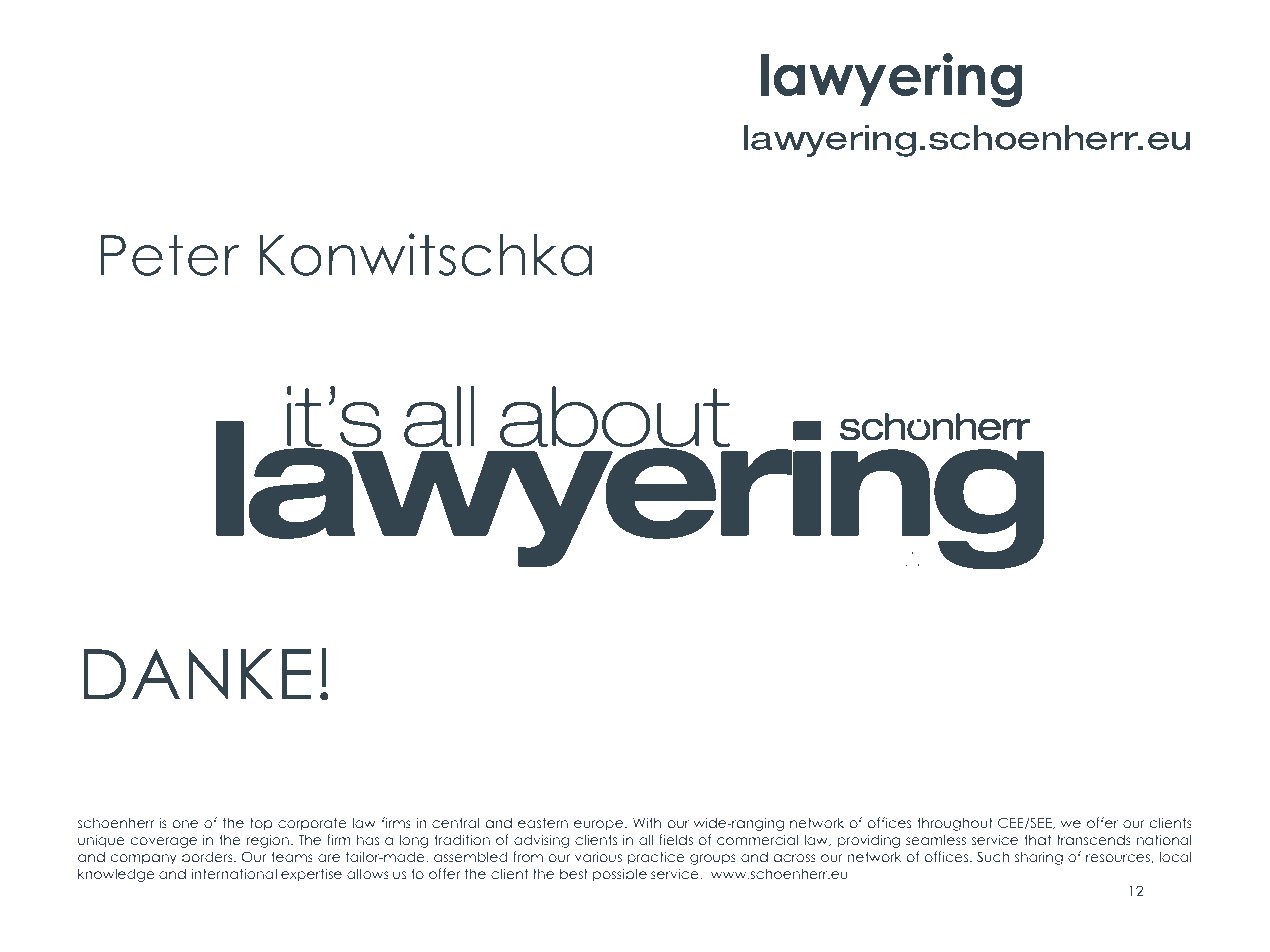 The height and width of the image is (952, 1270). I want to click on europe, so click(600, 825).
